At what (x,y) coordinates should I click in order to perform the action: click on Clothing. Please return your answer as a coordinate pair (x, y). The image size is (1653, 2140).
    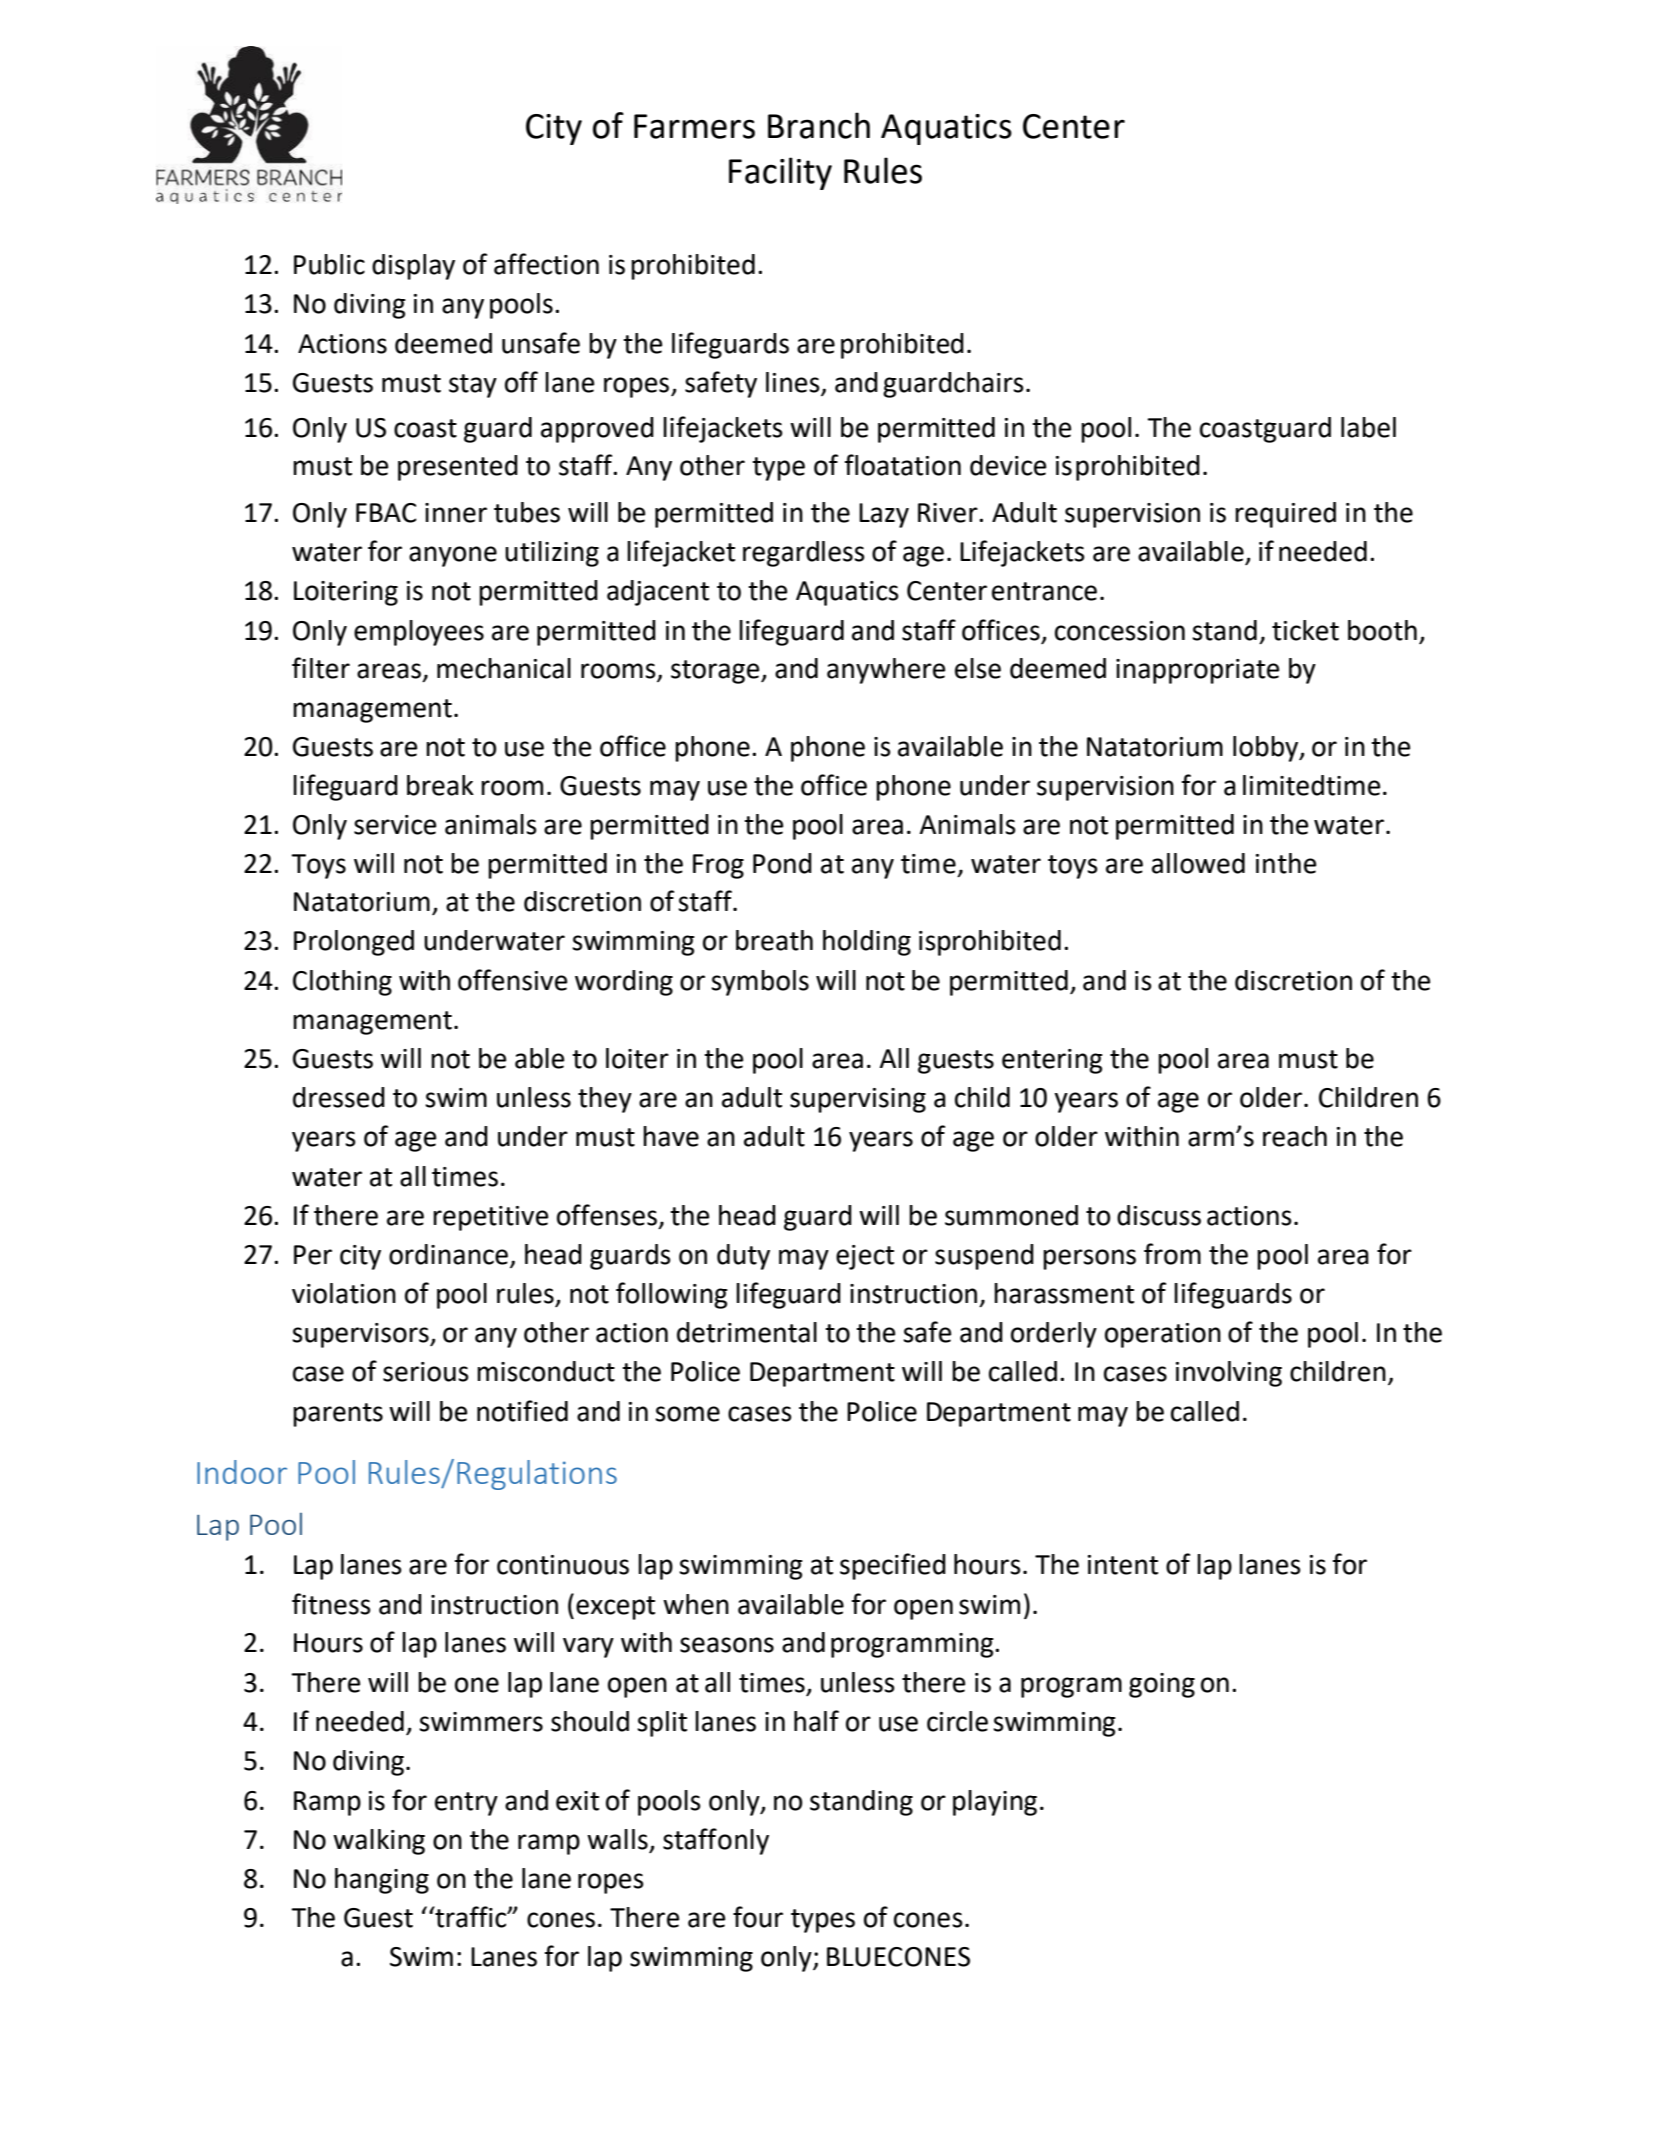
    Looking at the image, I should click on (342, 983).
